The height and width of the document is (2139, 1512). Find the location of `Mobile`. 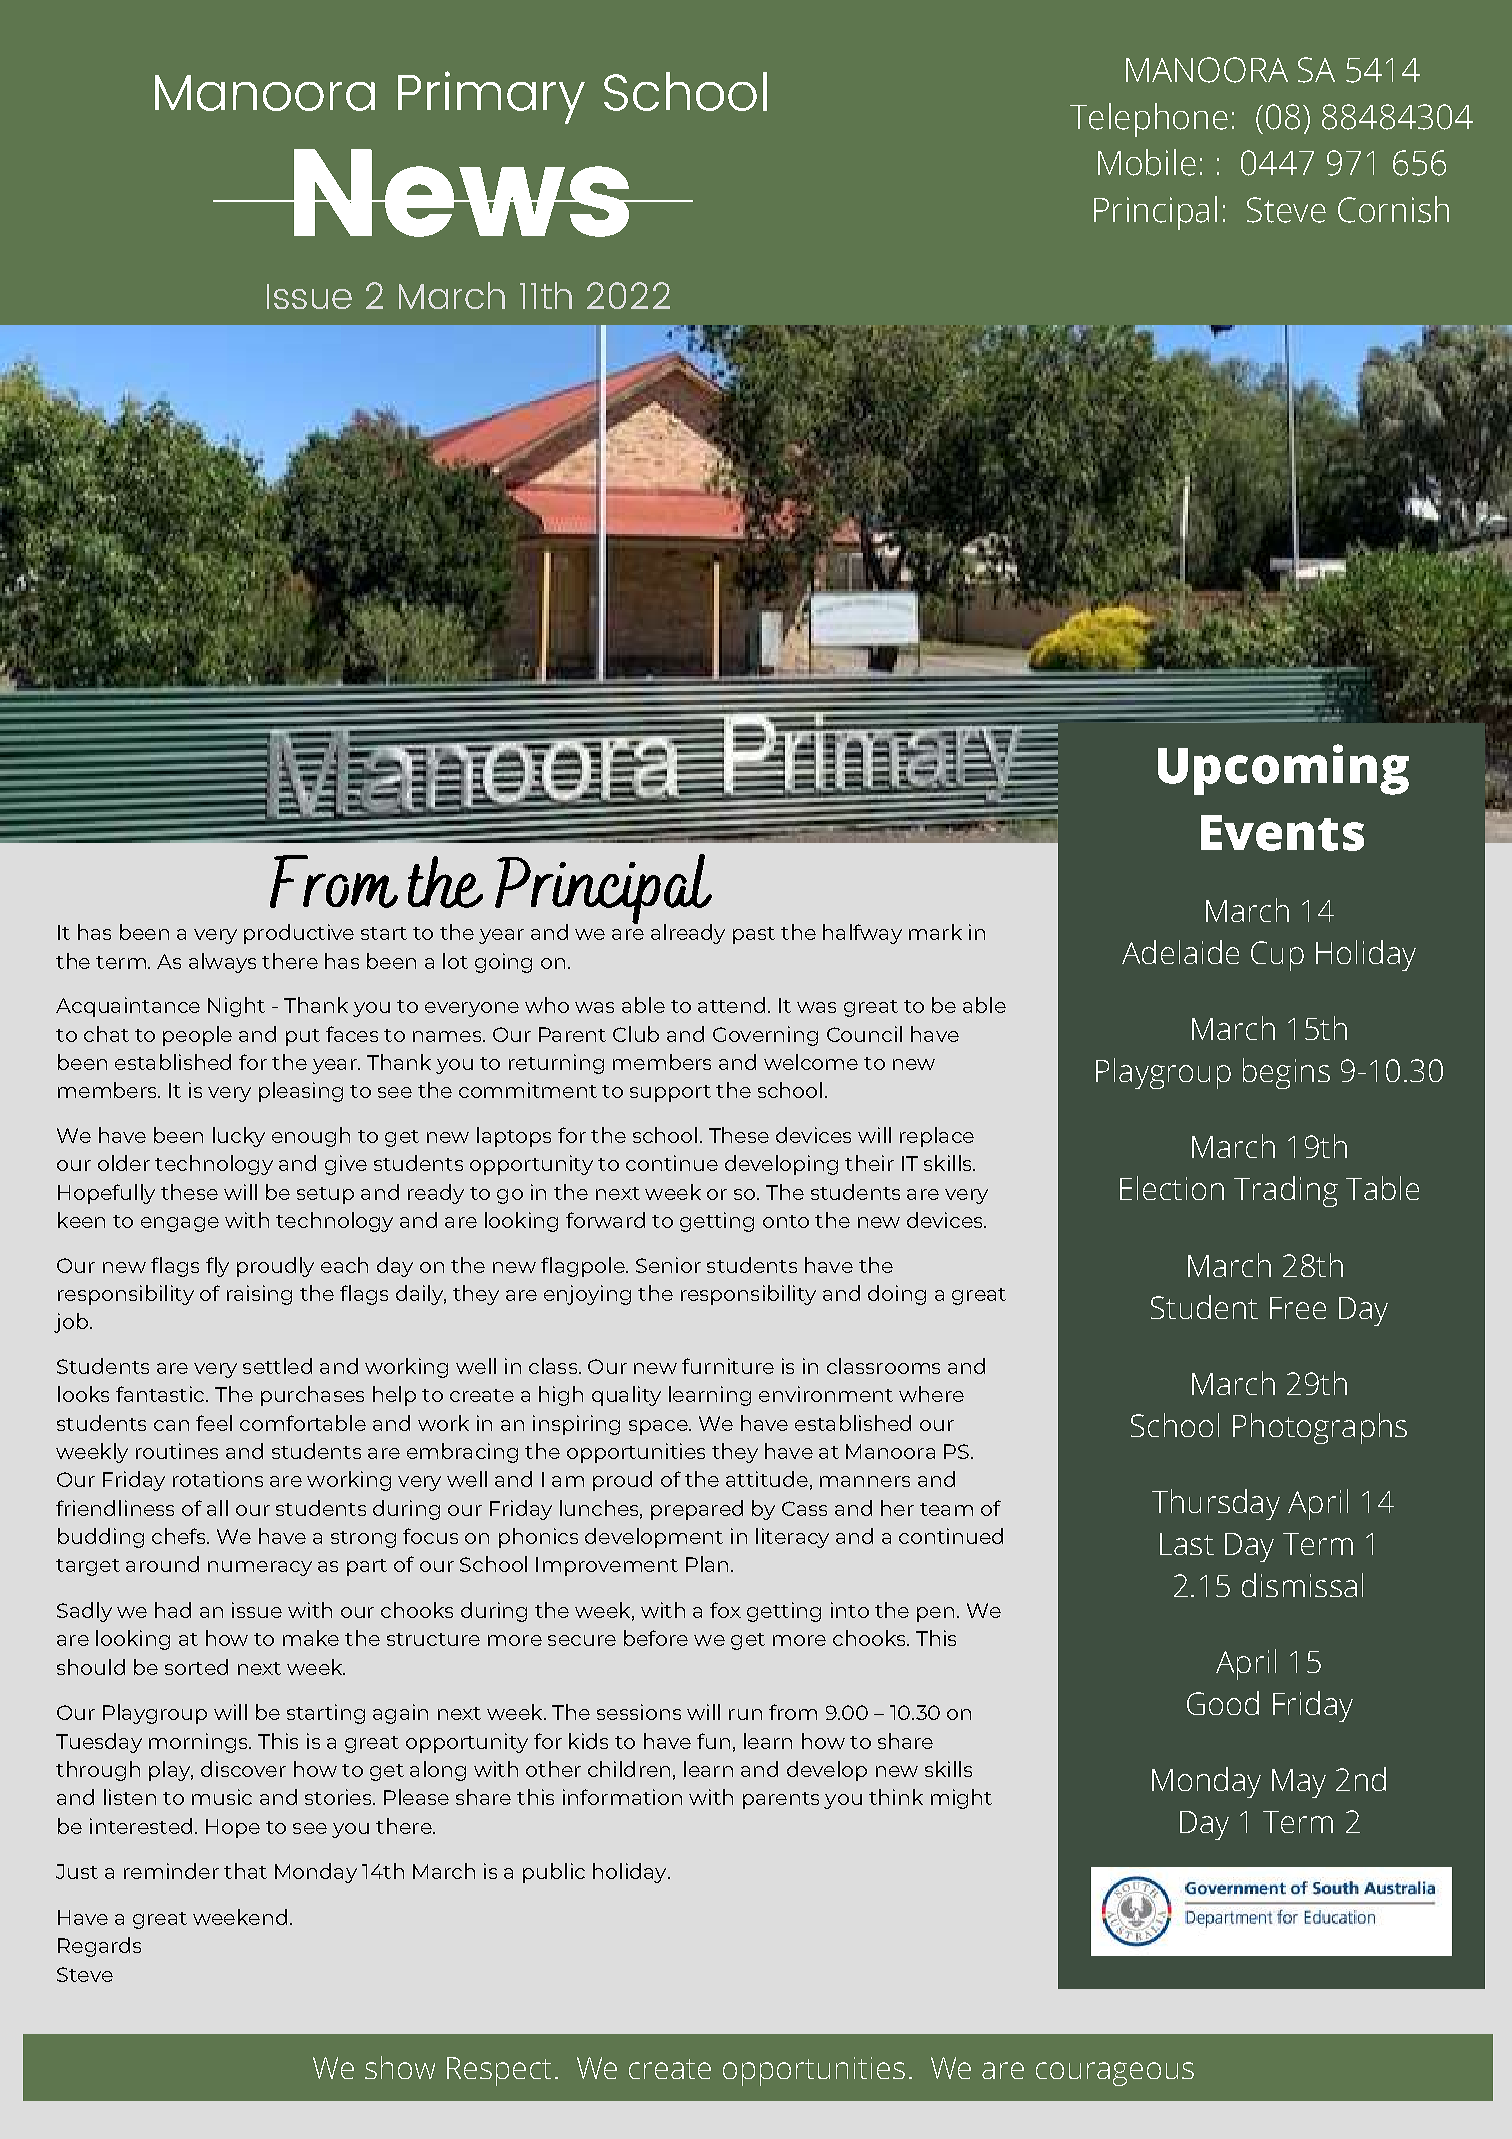

Mobile is located at coordinates (1147, 162).
